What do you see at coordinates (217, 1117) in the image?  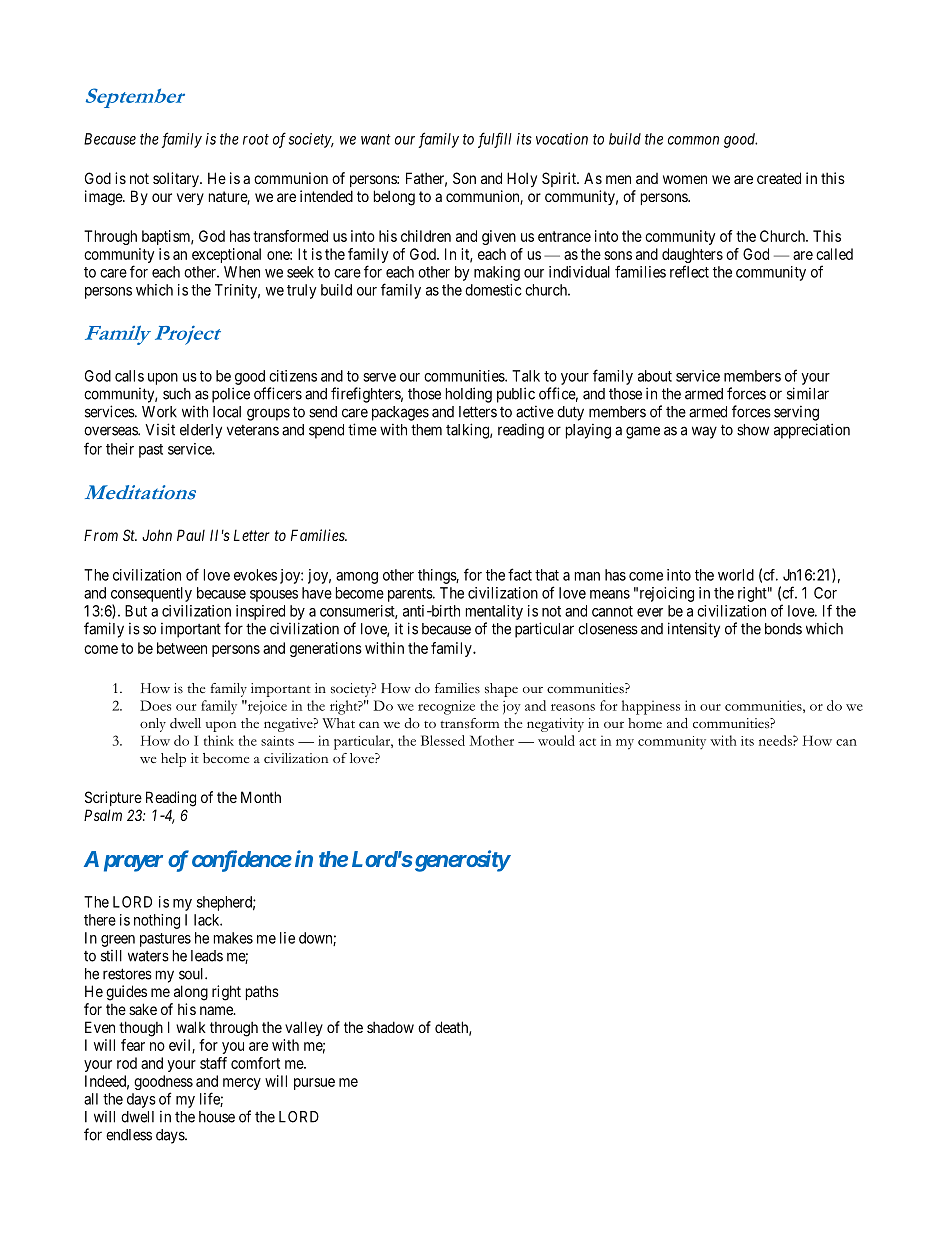 I see `house` at bounding box center [217, 1117].
